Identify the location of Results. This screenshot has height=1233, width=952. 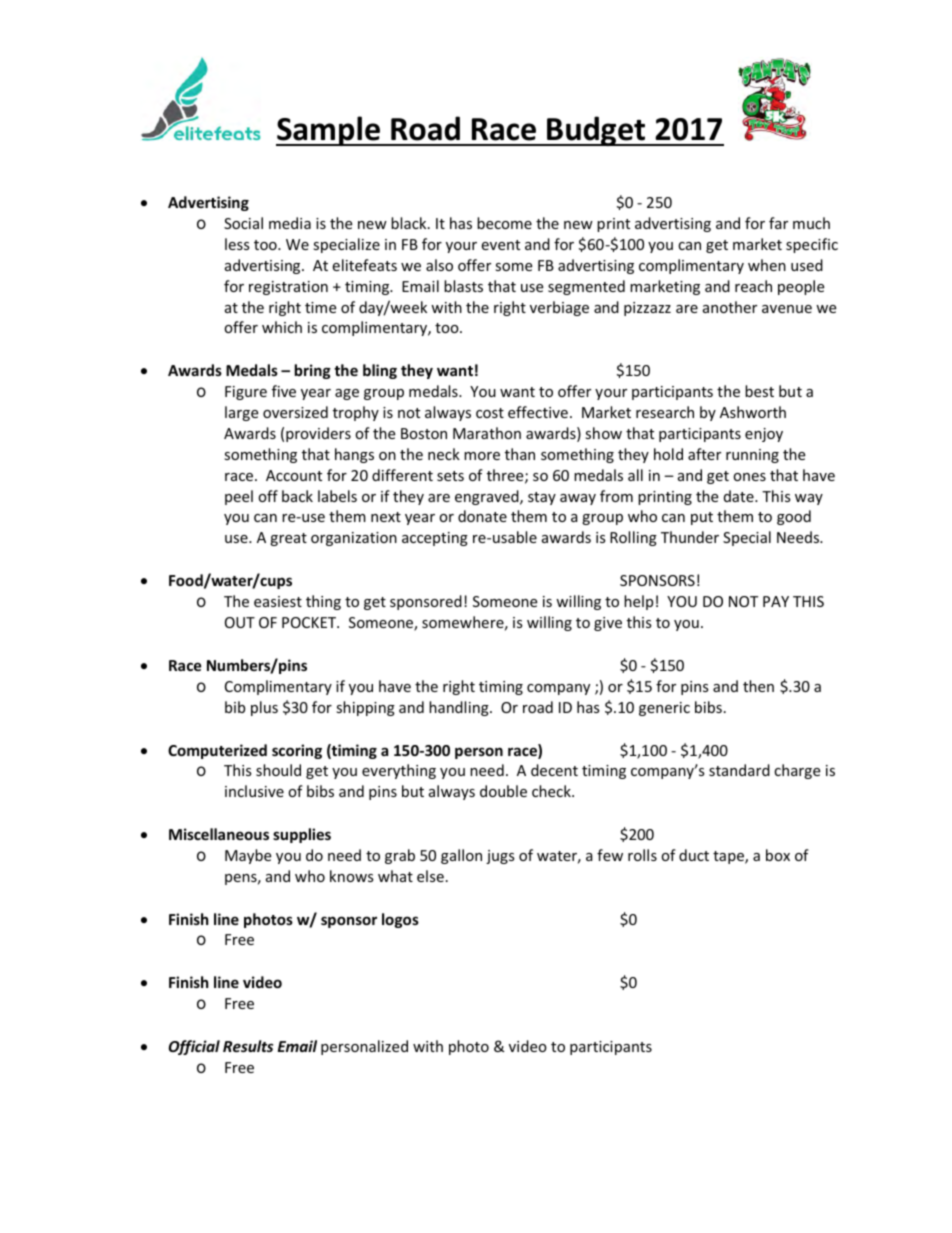
(248, 1046).
